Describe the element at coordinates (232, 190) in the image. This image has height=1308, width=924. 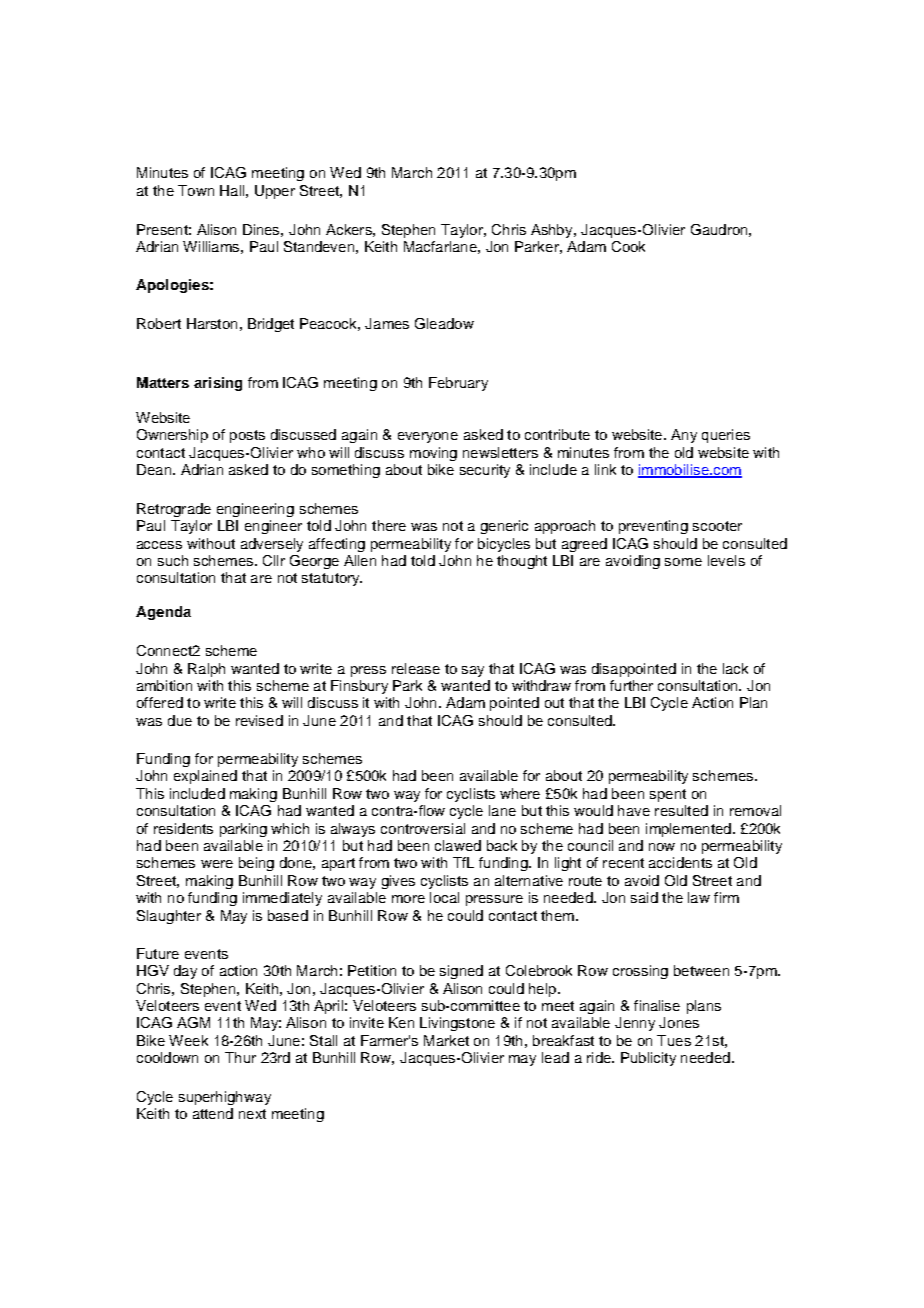
I see `Hall` at that location.
